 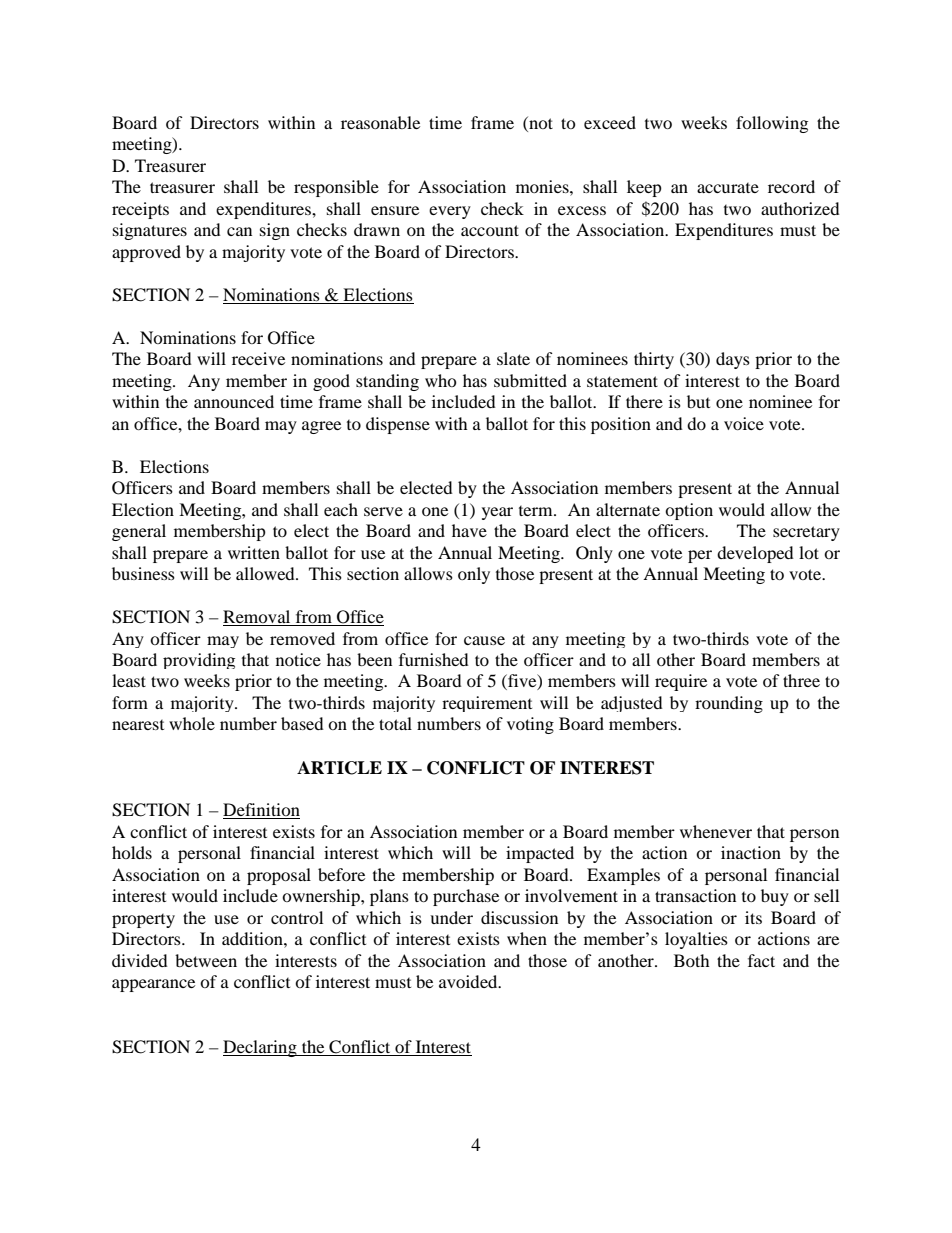 I want to click on fact, so click(x=761, y=960).
